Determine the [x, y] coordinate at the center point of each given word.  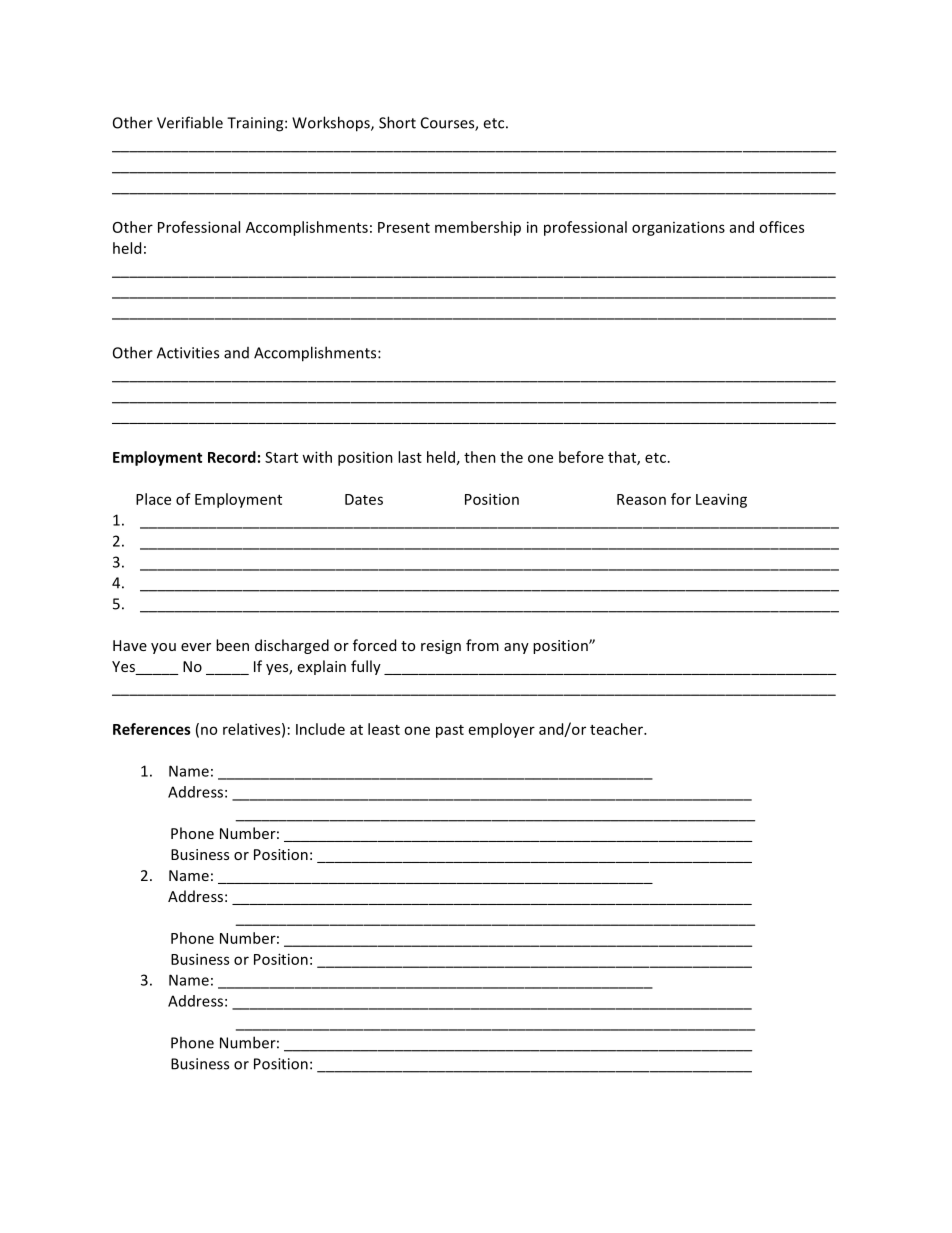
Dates [364, 499]
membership [478, 228]
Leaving [721, 500]
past [450, 731]
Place [153, 499]
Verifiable [190, 122]
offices [781, 227]
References [152, 729]
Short [397, 122]
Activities [188, 353]
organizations [678, 228]
